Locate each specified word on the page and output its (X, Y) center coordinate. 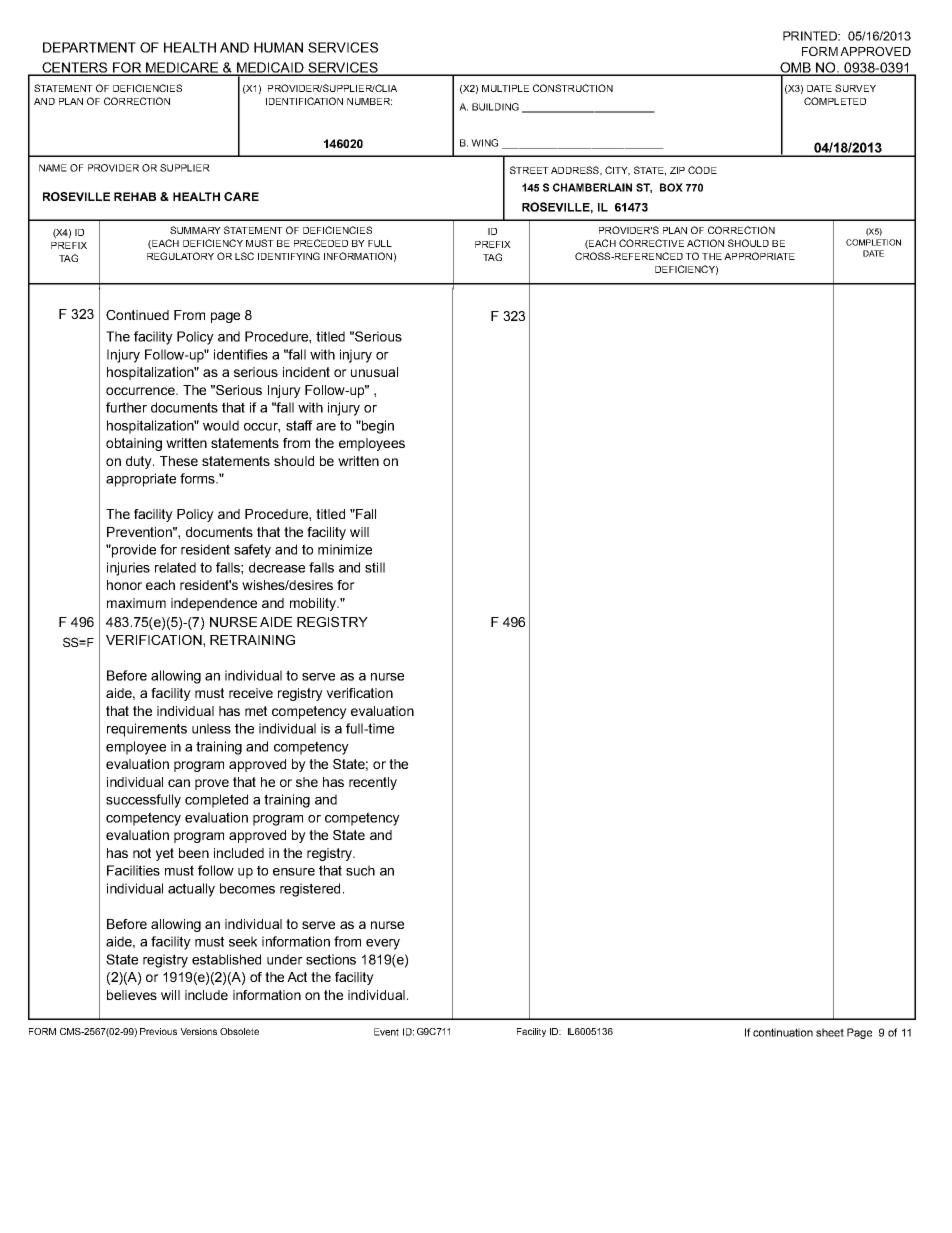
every (383, 944)
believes (132, 995)
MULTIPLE (505, 88)
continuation (783, 1032)
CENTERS (75, 68)
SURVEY (855, 88)
